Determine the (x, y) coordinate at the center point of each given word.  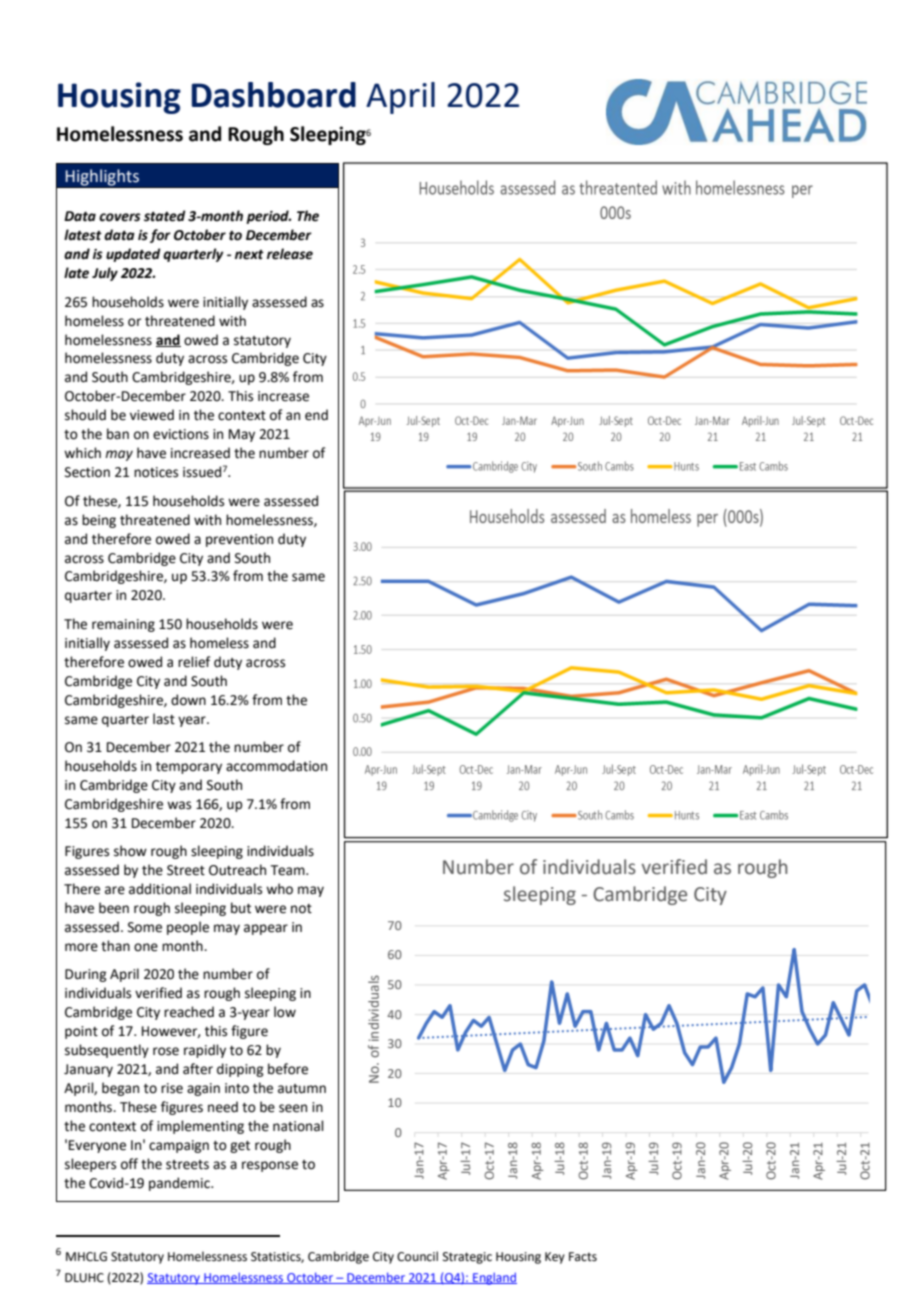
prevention (239, 540)
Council (417, 1256)
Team (289, 870)
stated (165, 216)
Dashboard (274, 95)
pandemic (180, 1184)
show (130, 851)
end (316, 415)
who (279, 889)
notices (156, 472)
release (290, 254)
